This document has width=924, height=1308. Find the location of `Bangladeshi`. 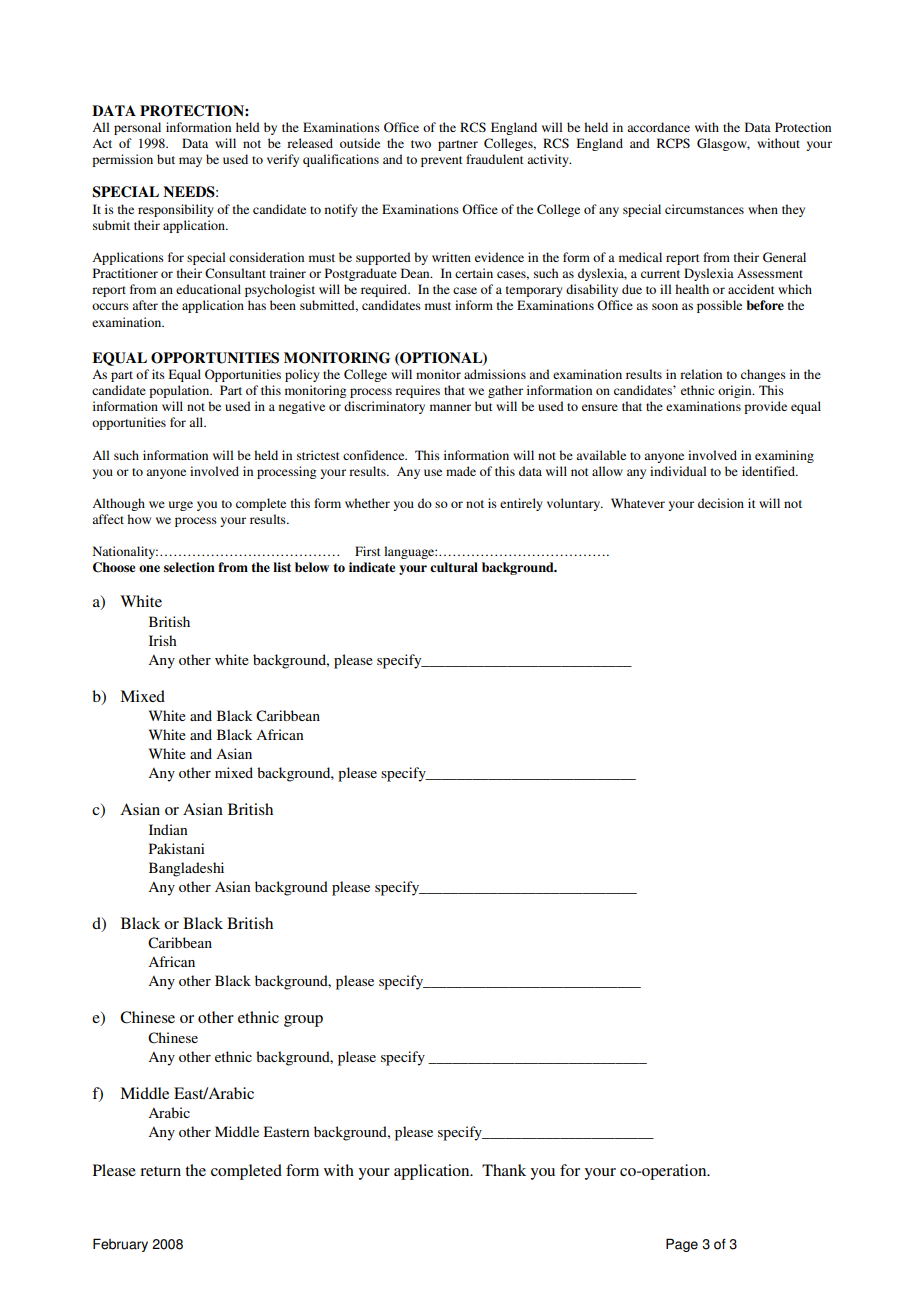

Bangladeshi is located at coordinates (186, 869).
